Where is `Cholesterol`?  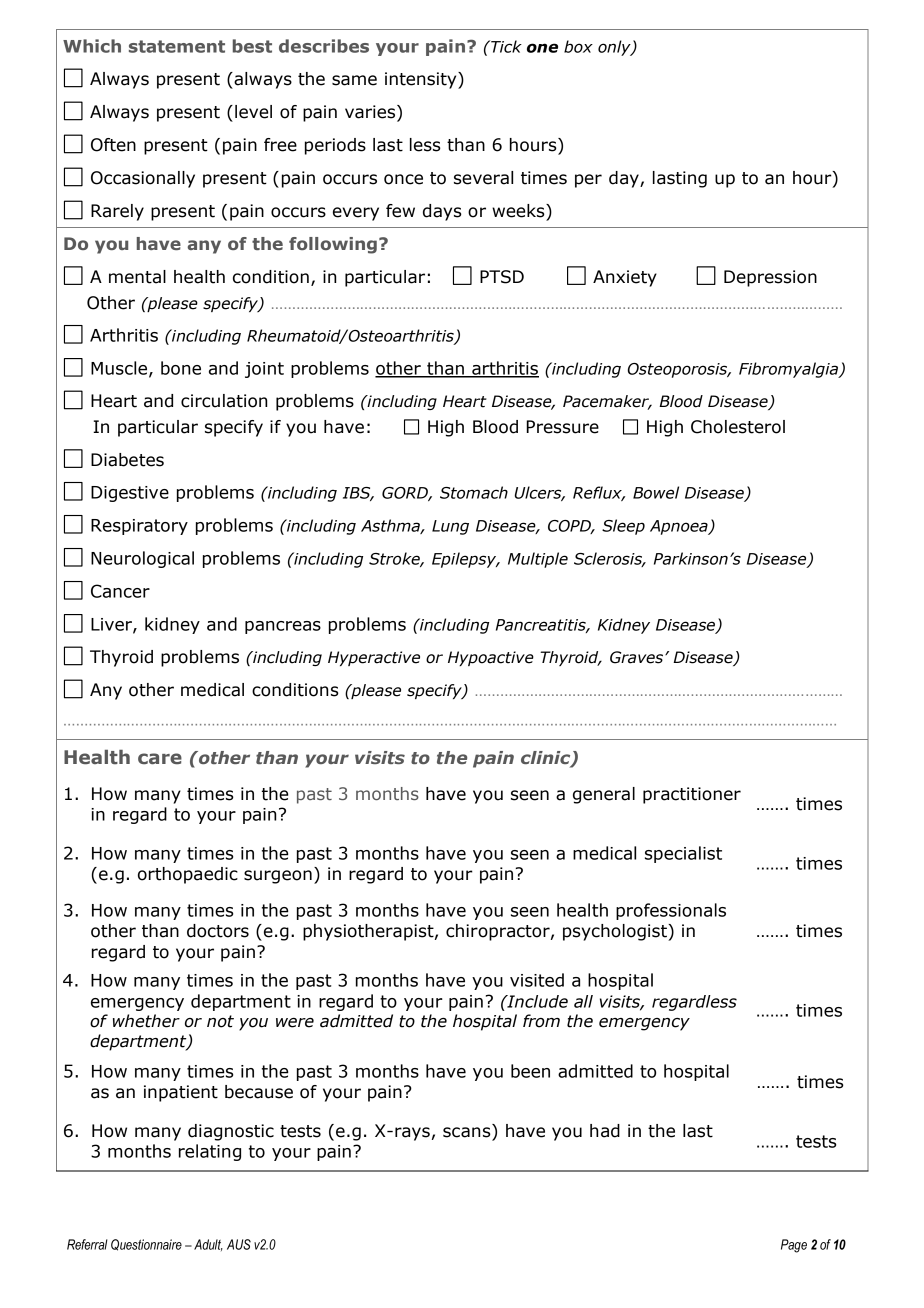 Cholesterol is located at coordinates (738, 427).
